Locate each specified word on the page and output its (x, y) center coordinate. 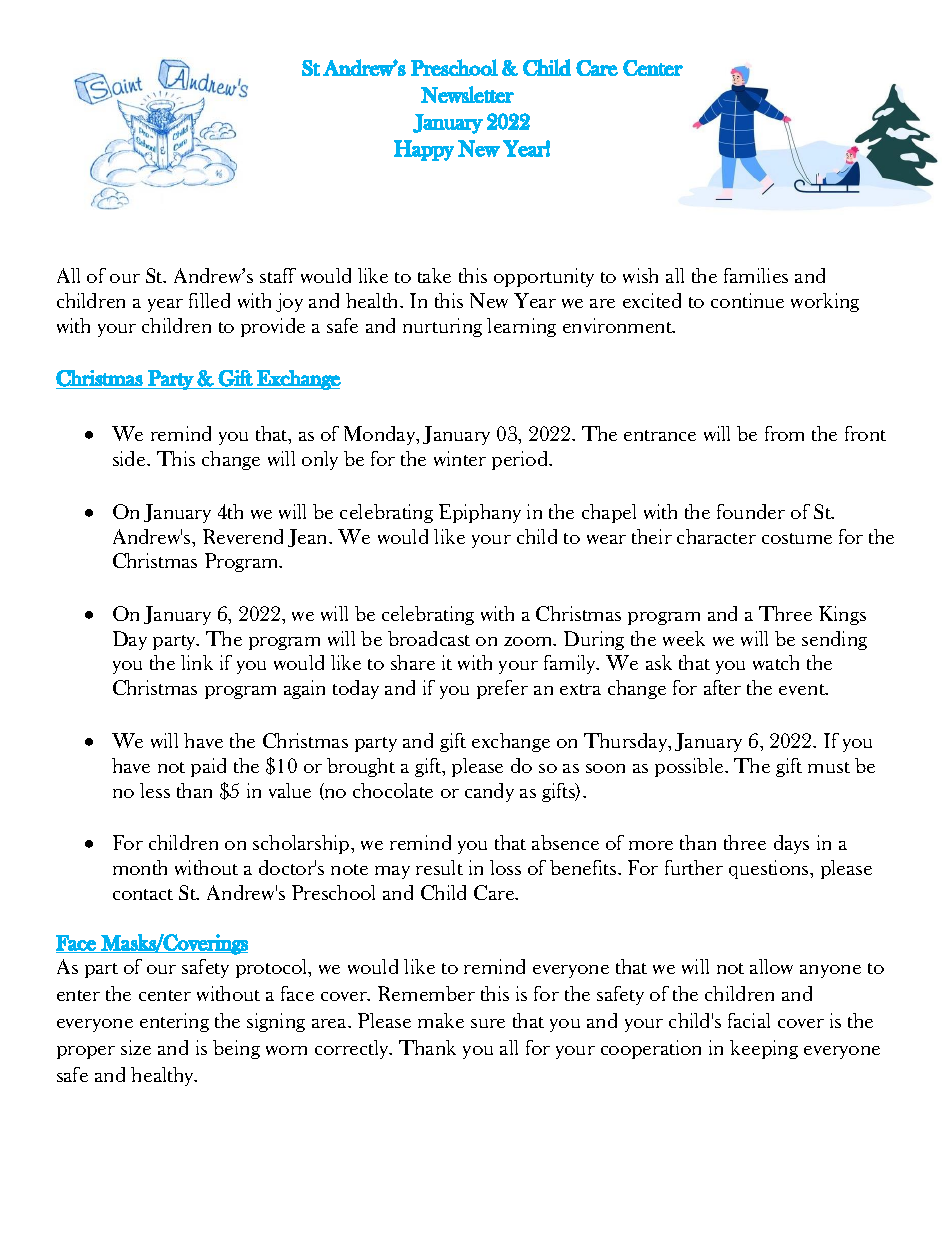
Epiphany (480, 513)
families (756, 275)
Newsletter (467, 94)
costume (797, 538)
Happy (424, 150)
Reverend (243, 536)
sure (488, 1023)
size (136, 1047)
